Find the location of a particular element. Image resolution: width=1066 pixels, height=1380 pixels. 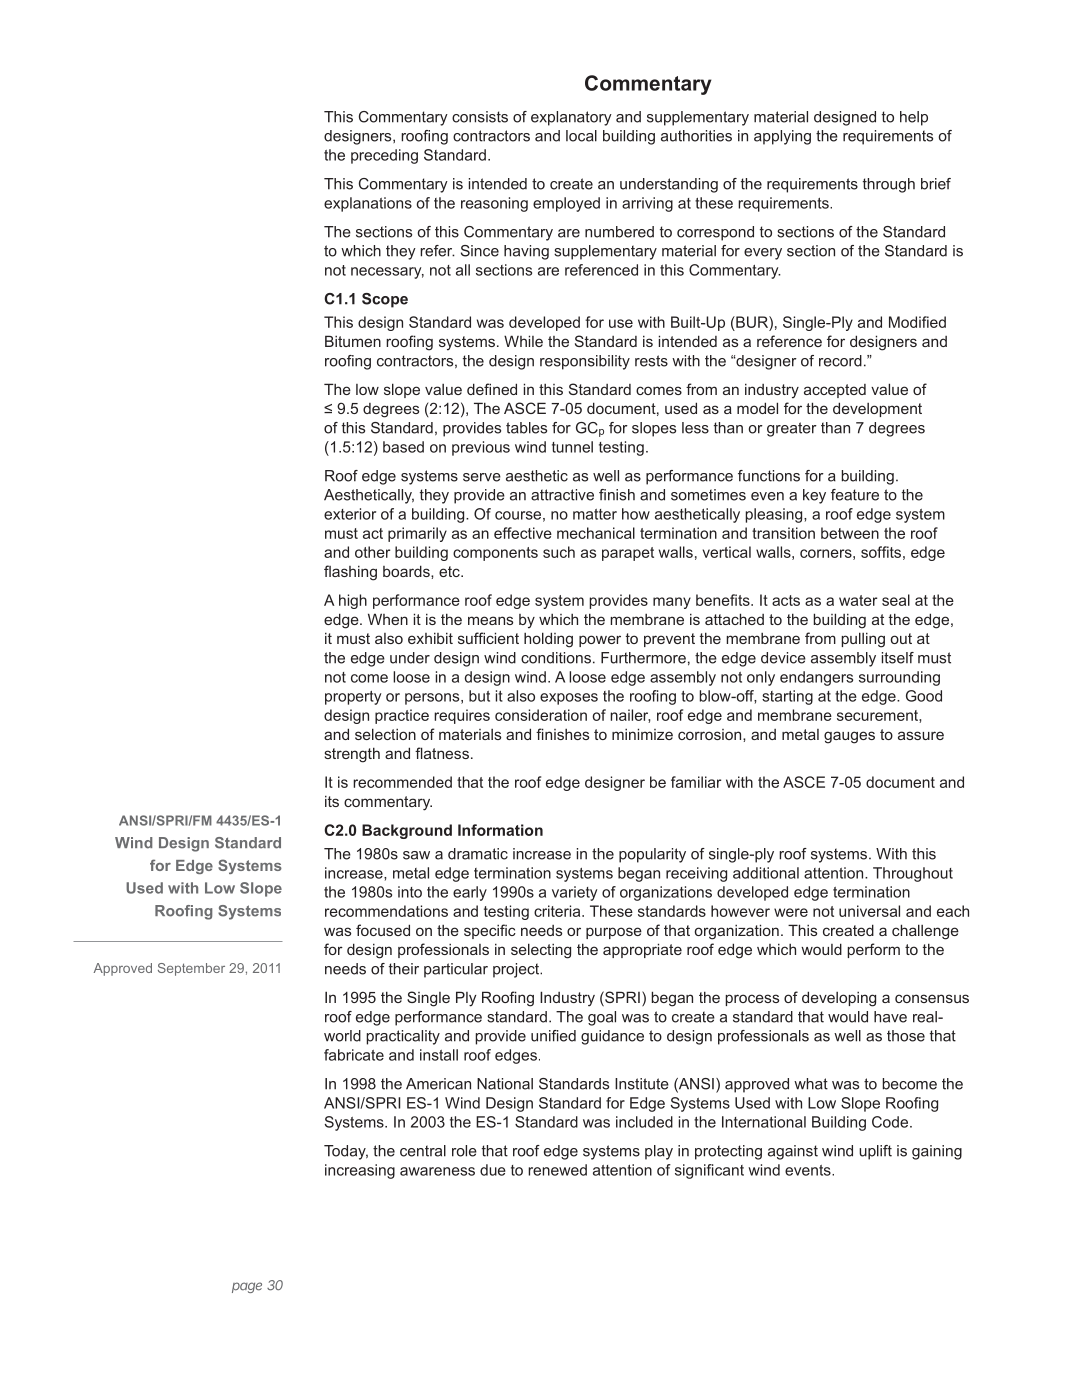

exposes is located at coordinates (569, 699).
